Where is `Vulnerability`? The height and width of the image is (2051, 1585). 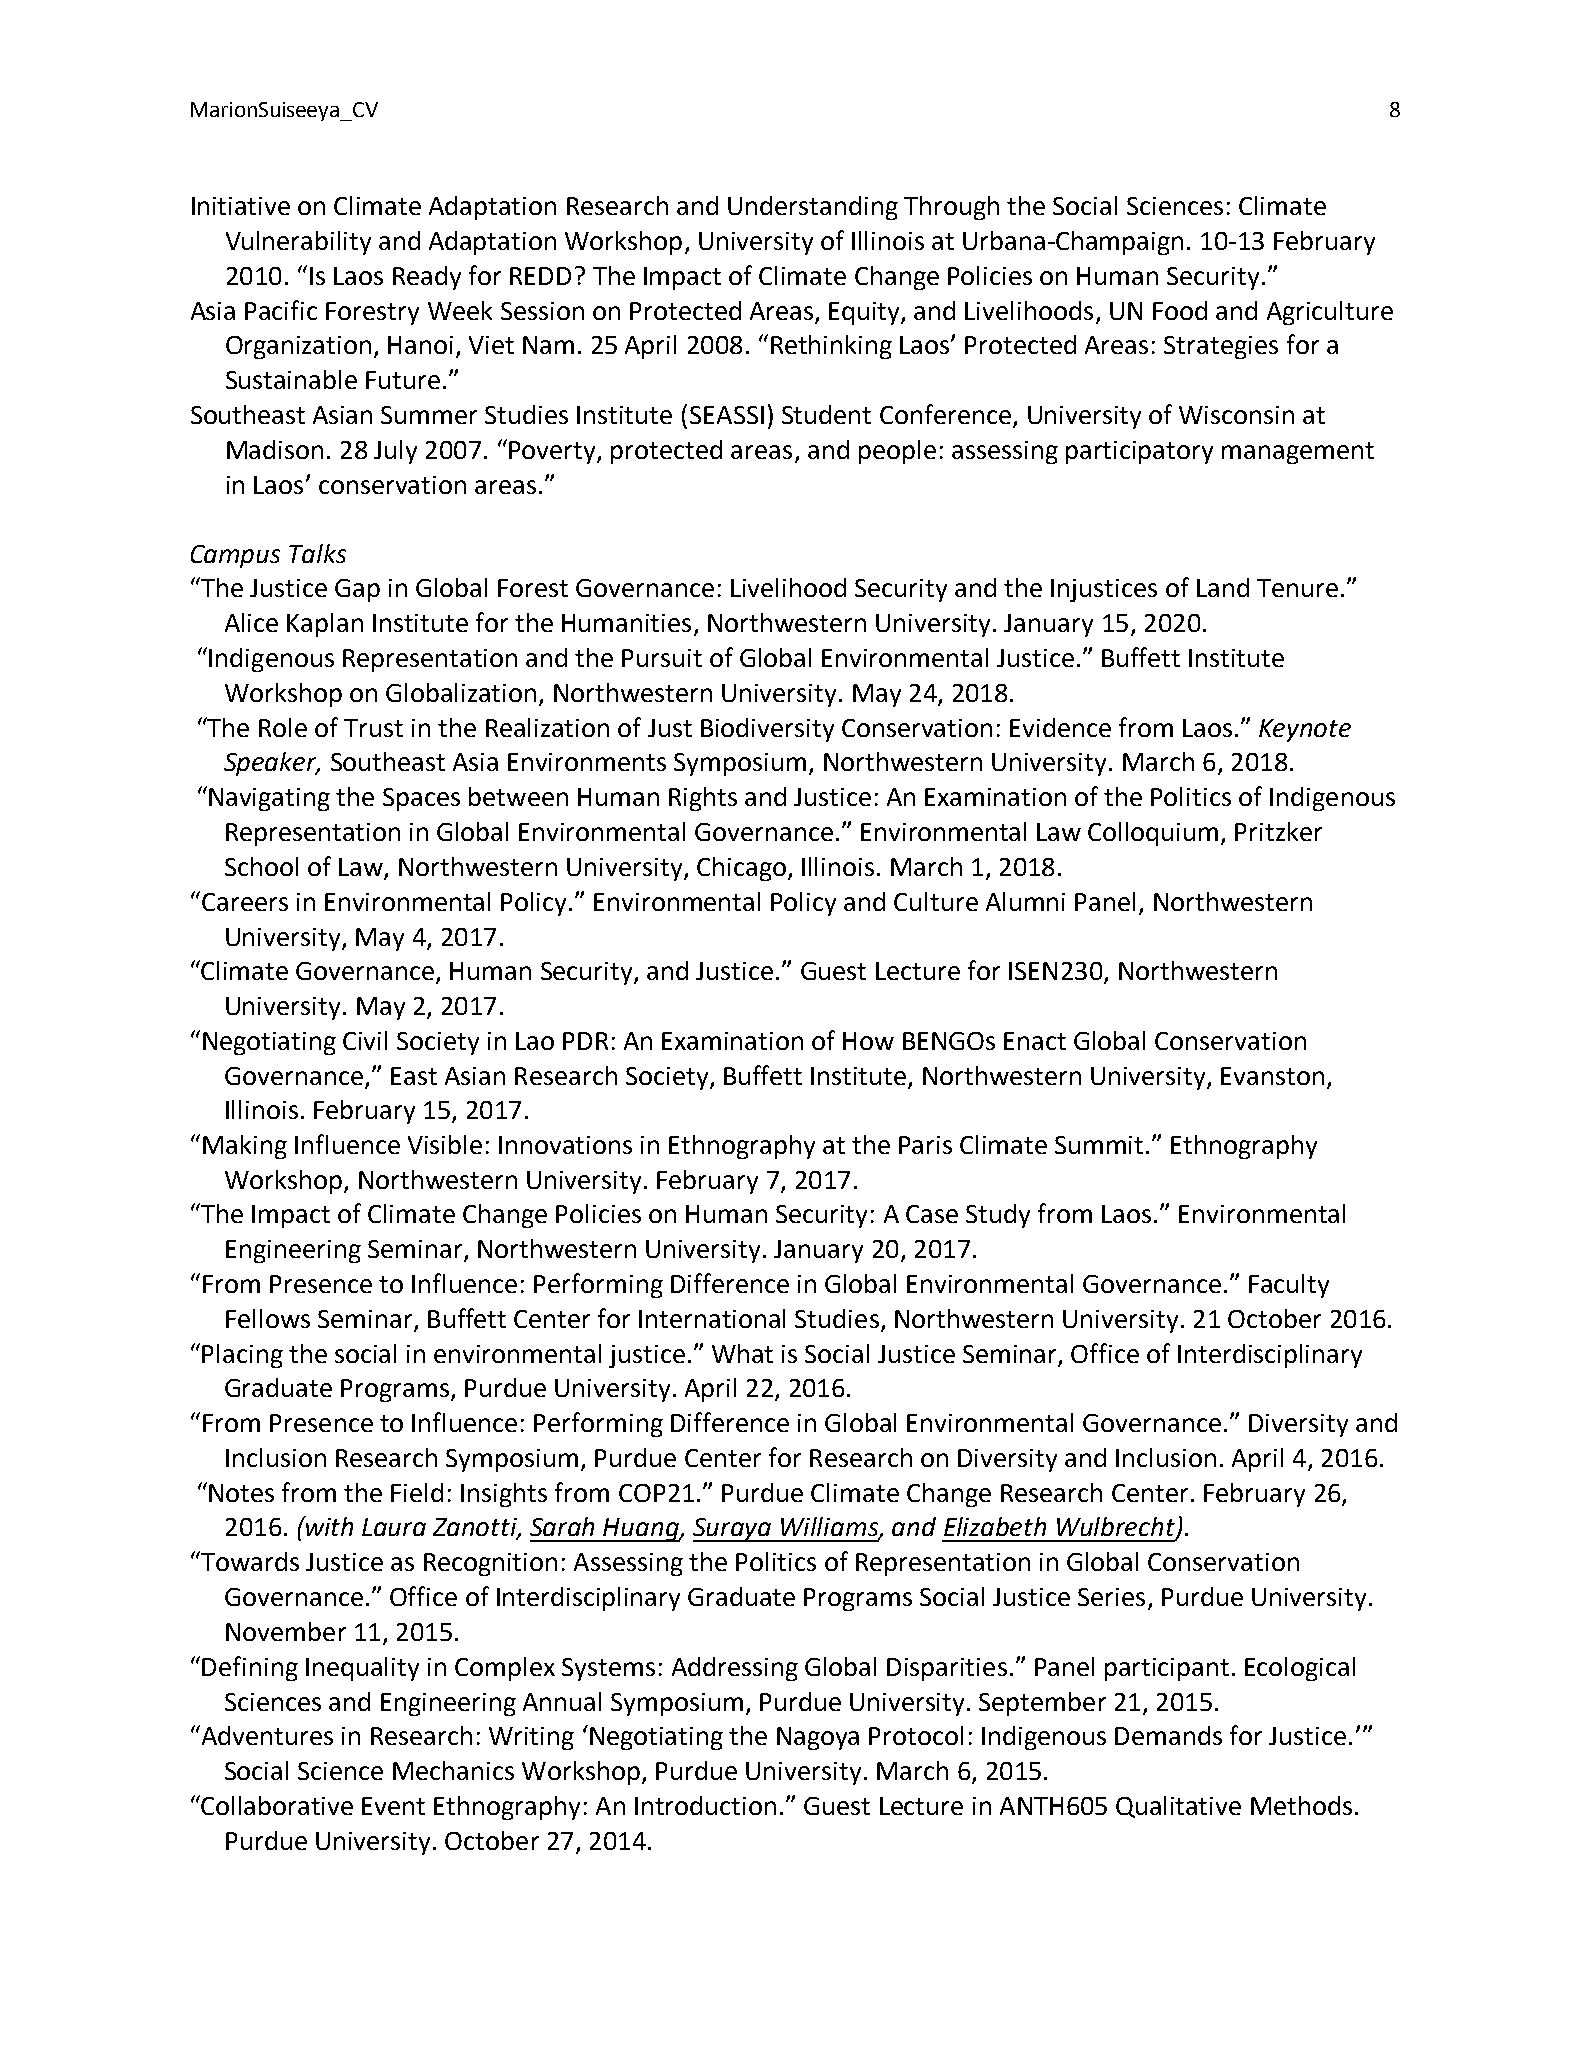
Vulnerability is located at coordinates (298, 243).
